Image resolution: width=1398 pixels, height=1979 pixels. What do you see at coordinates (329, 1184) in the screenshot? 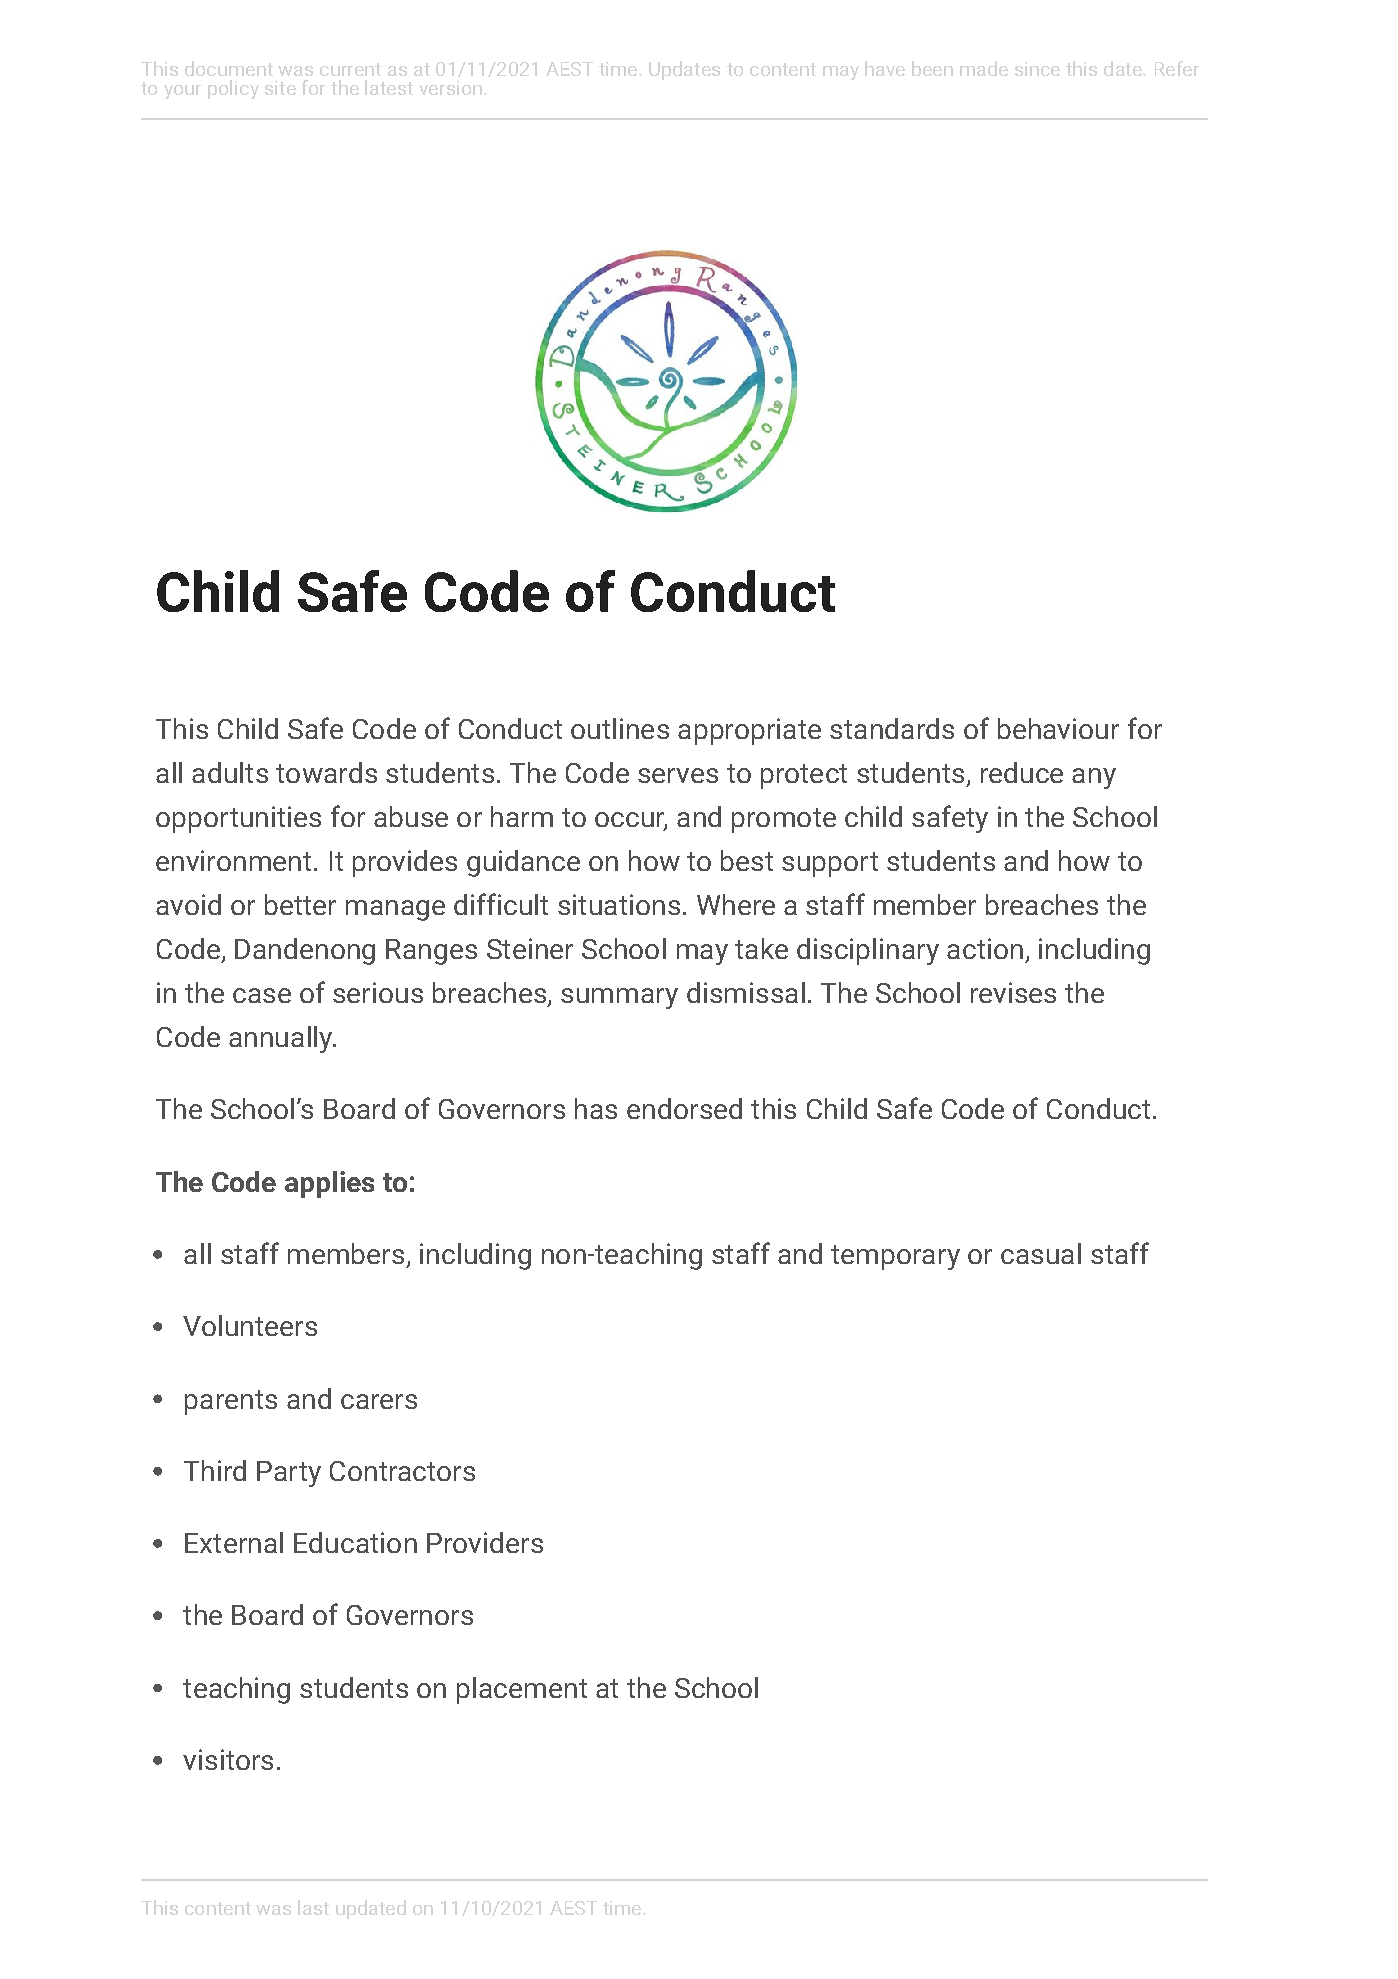
I see `applies` at bounding box center [329, 1184].
